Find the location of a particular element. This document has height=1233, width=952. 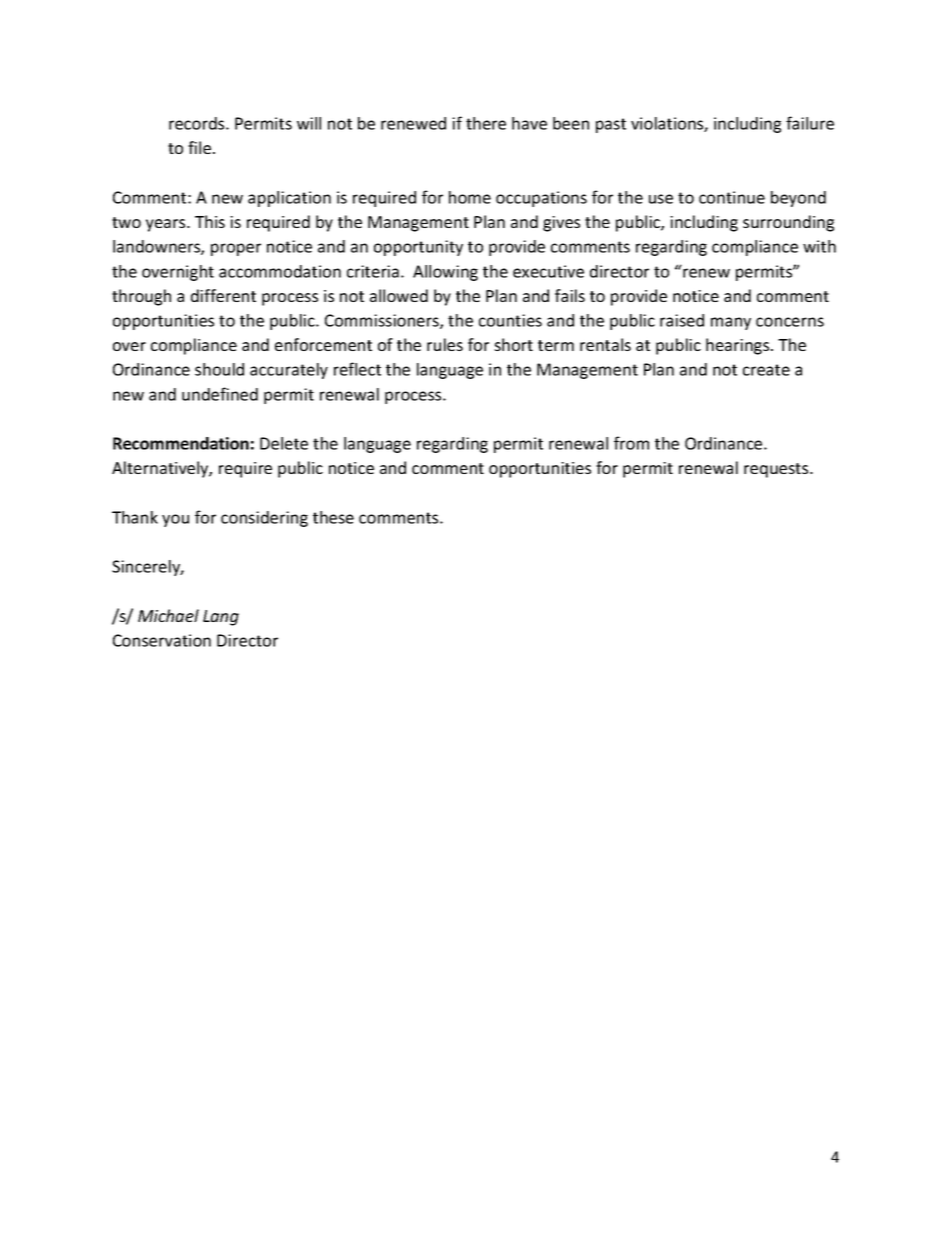

requests is located at coordinates (777, 470).
